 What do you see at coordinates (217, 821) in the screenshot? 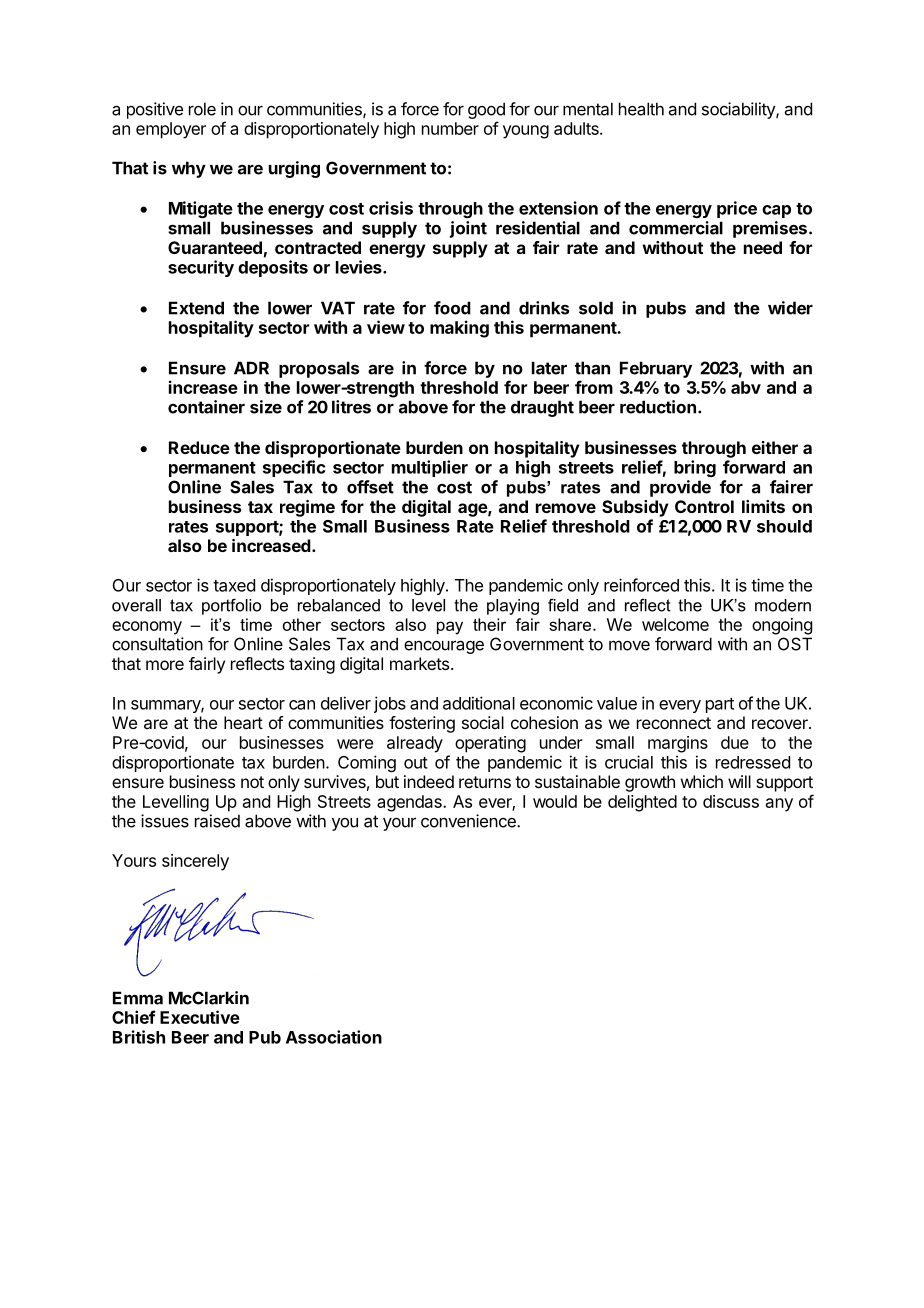
I see `raised` at bounding box center [217, 821].
